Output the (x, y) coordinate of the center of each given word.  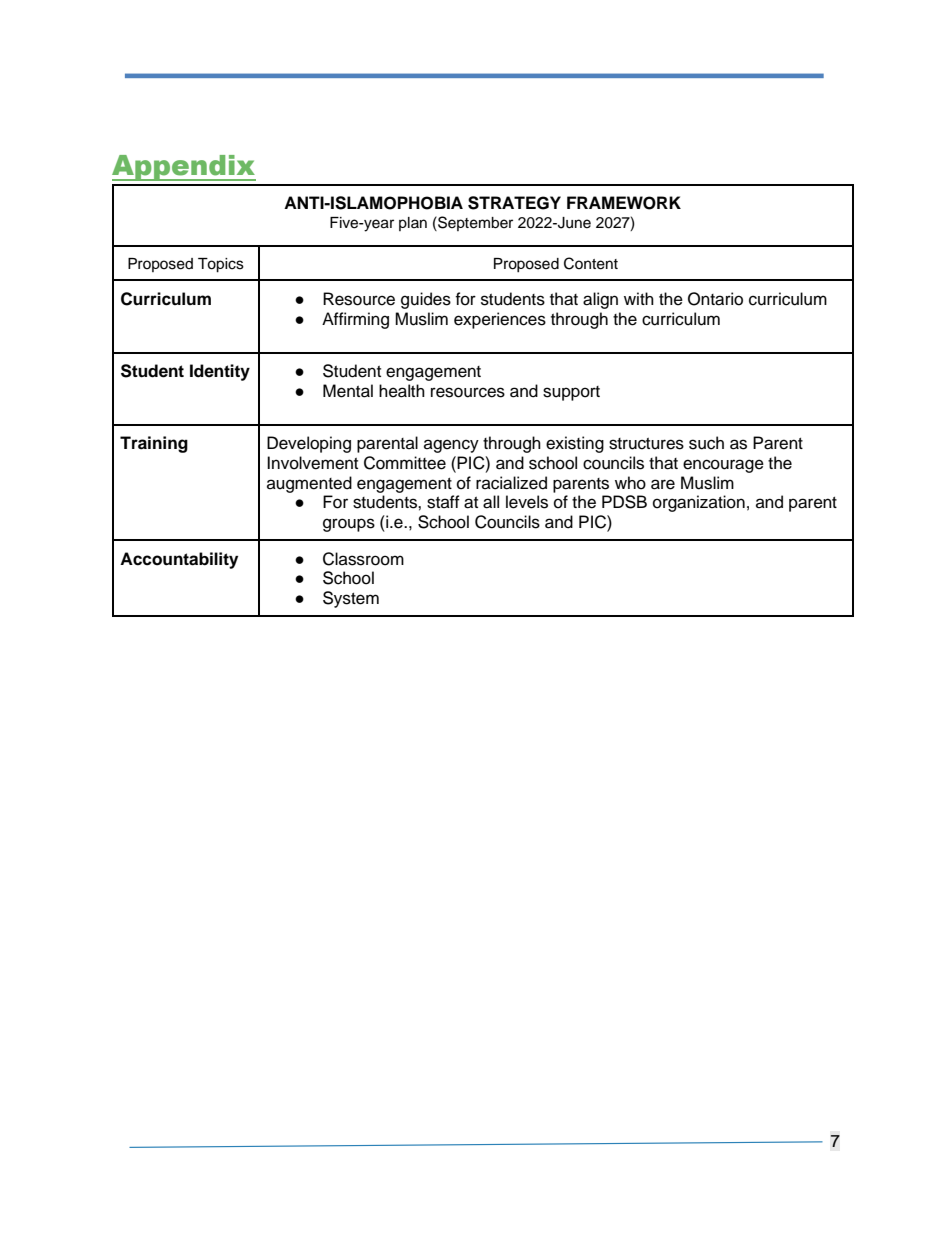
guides (426, 300)
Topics (221, 265)
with (639, 298)
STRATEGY (514, 203)
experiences (500, 320)
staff (443, 502)
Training (154, 444)
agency (451, 446)
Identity (220, 372)
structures (646, 444)
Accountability (179, 560)
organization (699, 503)
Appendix (184, 168)
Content (591, 263)
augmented (309, 484)
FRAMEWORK (624, 203)
